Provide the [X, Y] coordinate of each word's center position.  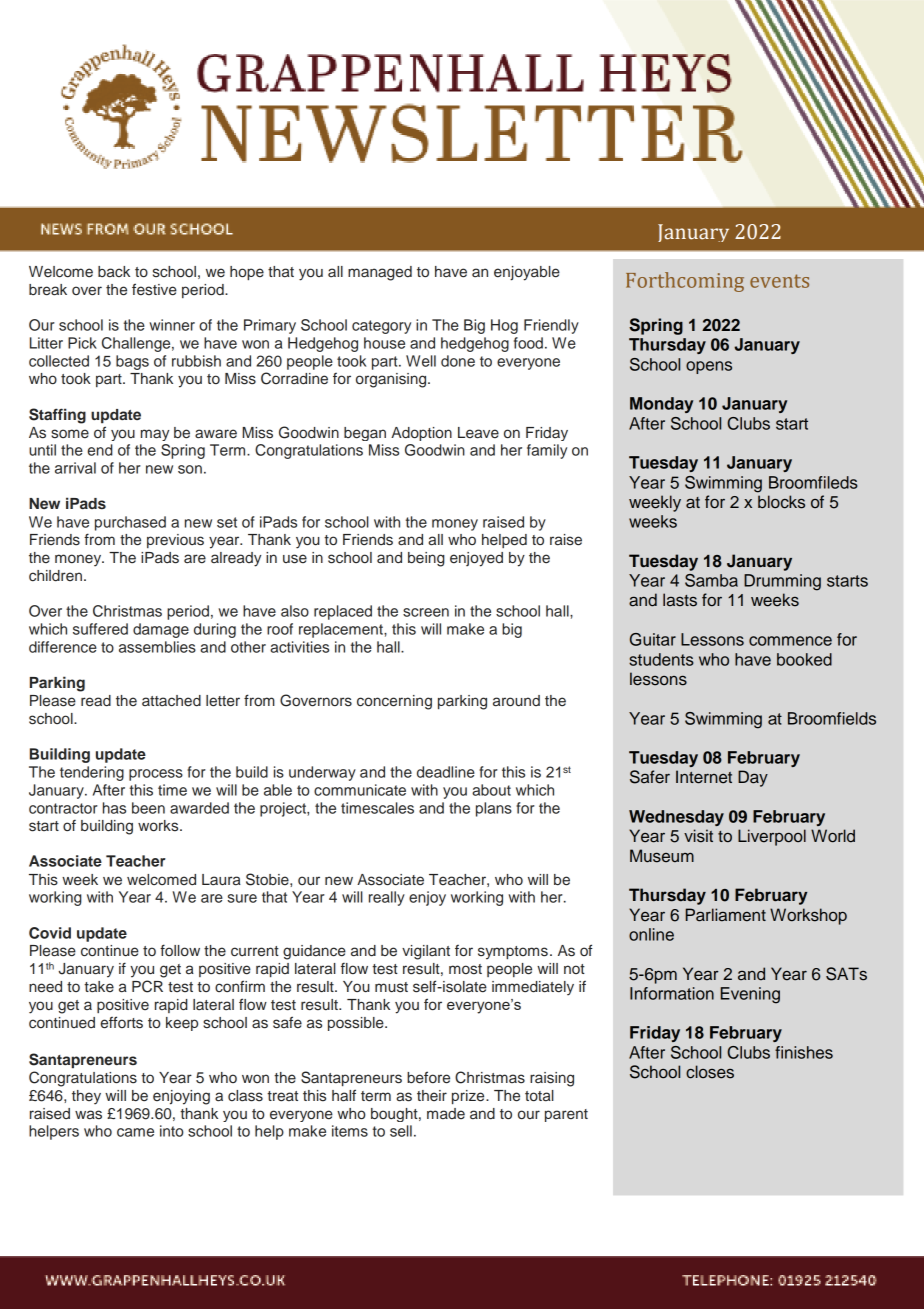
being [426, 559]
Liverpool [772, 837]
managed [380, 273]
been [148, 808]
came [135, 1132]
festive [154, 289]
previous [175, 541]
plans [494, 809]
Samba [711, 580]
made [446, 1114]
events [779, 281]
